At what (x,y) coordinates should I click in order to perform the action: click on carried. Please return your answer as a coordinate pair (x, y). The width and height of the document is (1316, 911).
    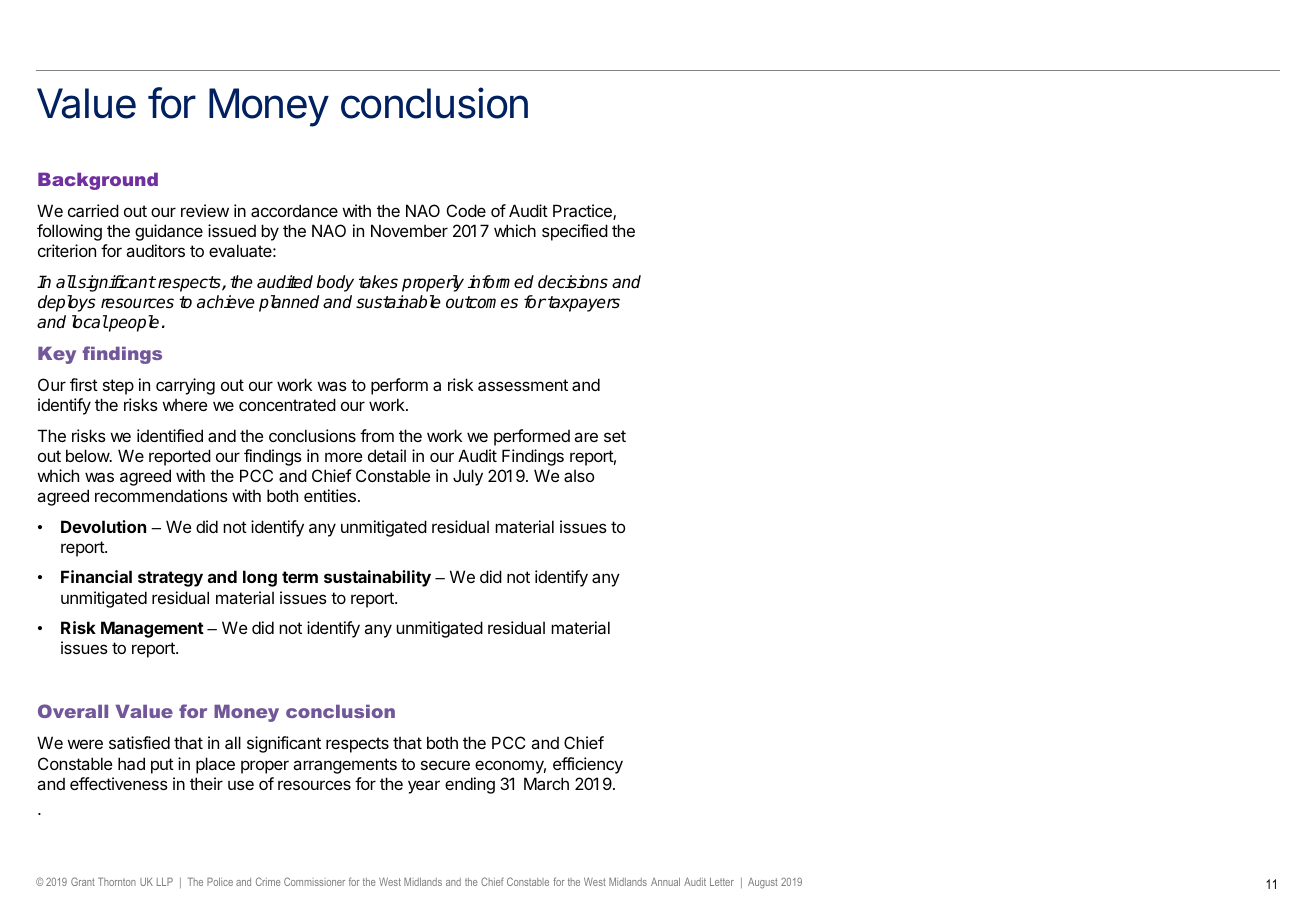
    Looking at the image, I should click on (93, 210).
